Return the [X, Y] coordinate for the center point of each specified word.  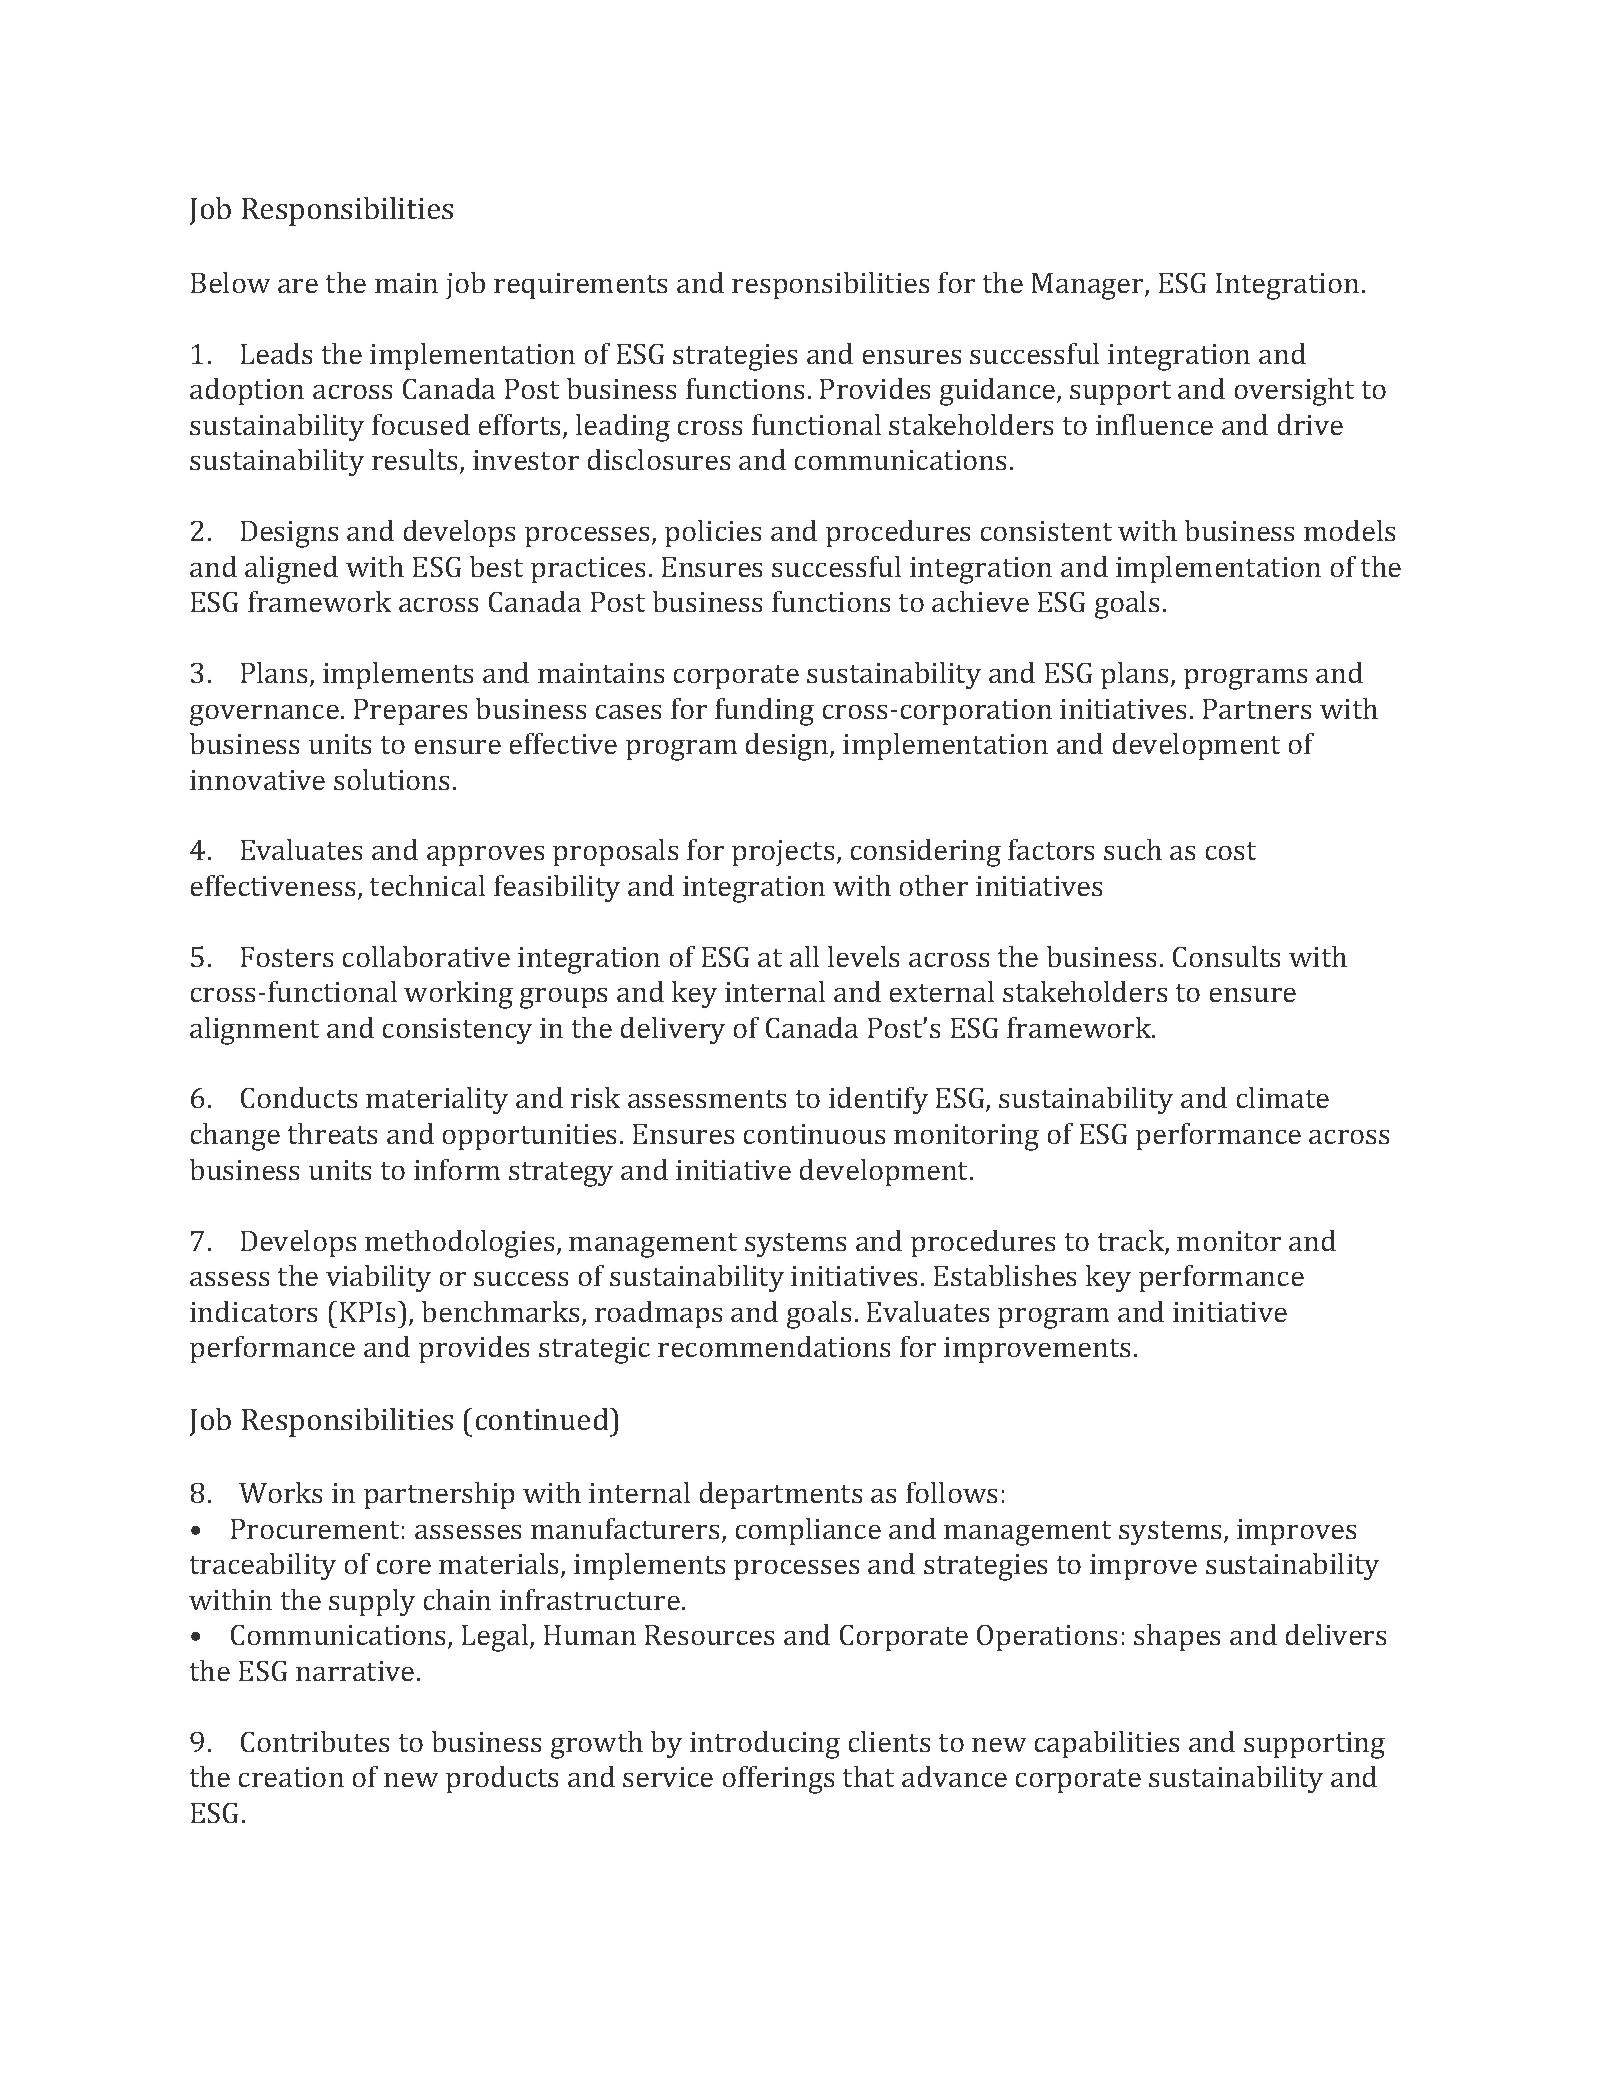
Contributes [315, 1741]
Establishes [1005, 1275]
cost [1231, 851]
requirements [580, 286]
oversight [1294, 392]
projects [783, 853]
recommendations [774, 1346]
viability [378, 1278]
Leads [276, 353]
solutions [391, 779]
